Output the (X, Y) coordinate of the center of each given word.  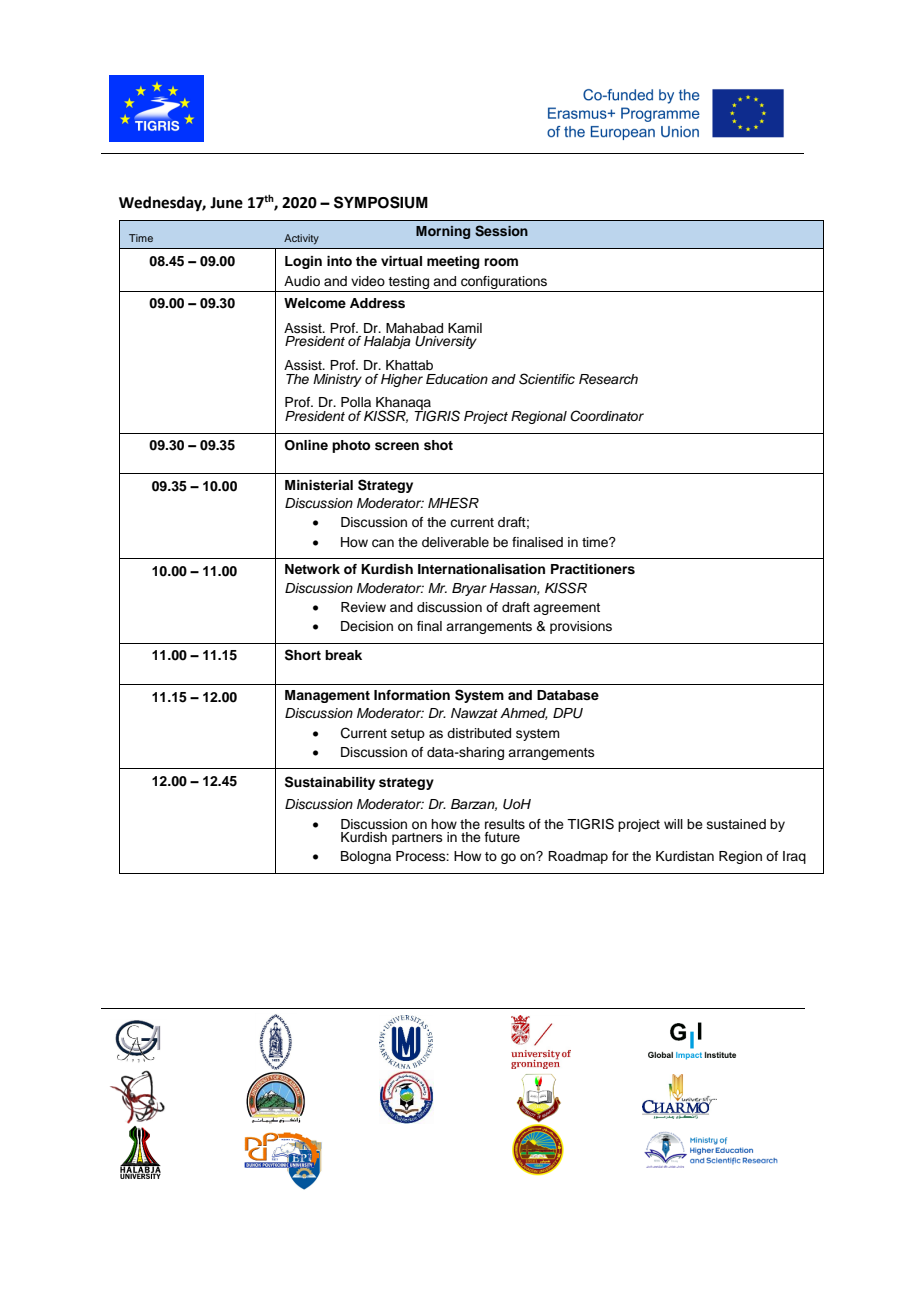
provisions (581, 627)
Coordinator (607, 416)
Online (306, 445)
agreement (566, 609)
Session (501, 231)
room (501, 262)
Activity (301, 239)
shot (438, 445)
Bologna (366, 857)
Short (303, 655)
